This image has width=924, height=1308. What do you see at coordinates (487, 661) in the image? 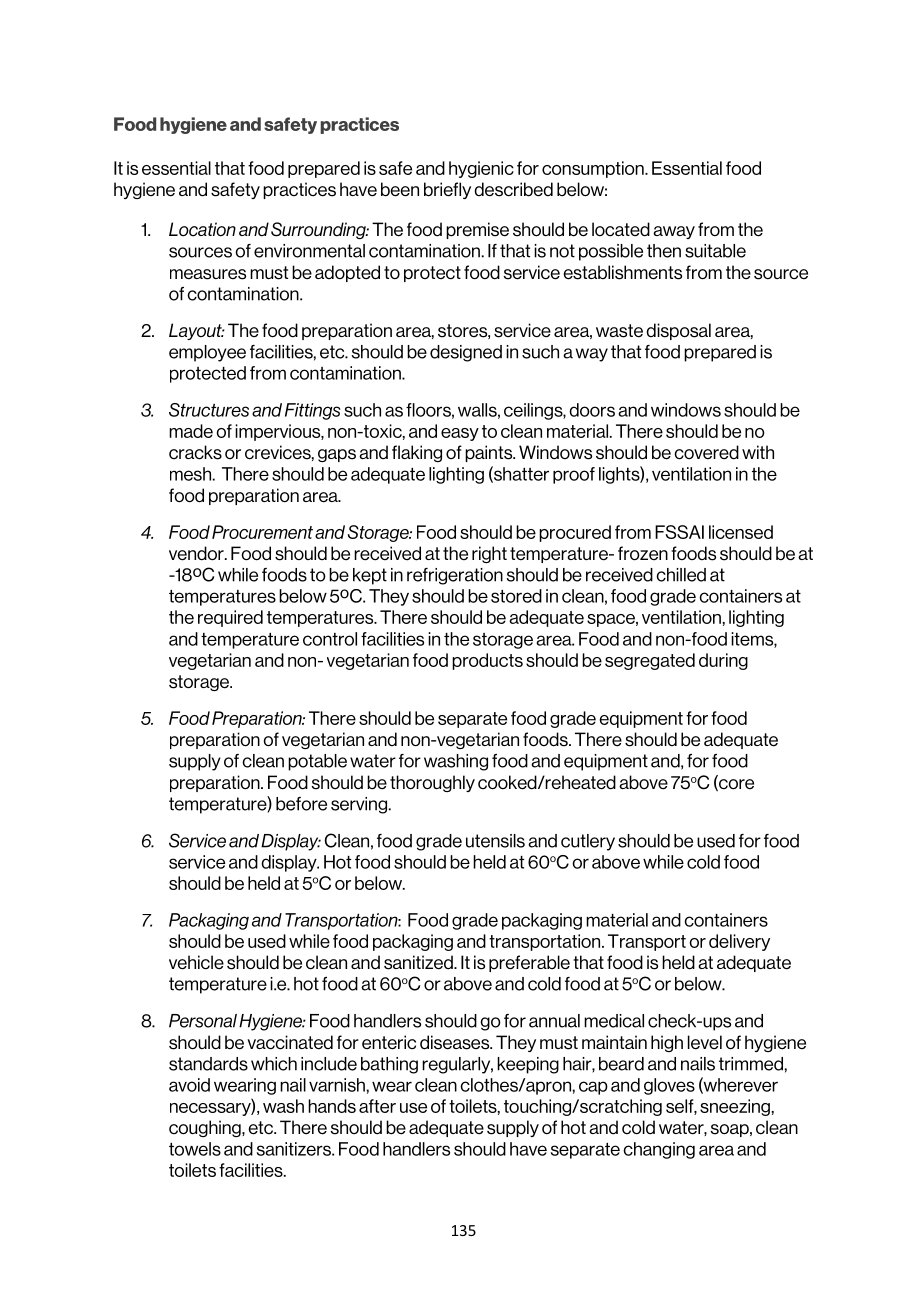
I see `products` at bounding box center [487, 661].
